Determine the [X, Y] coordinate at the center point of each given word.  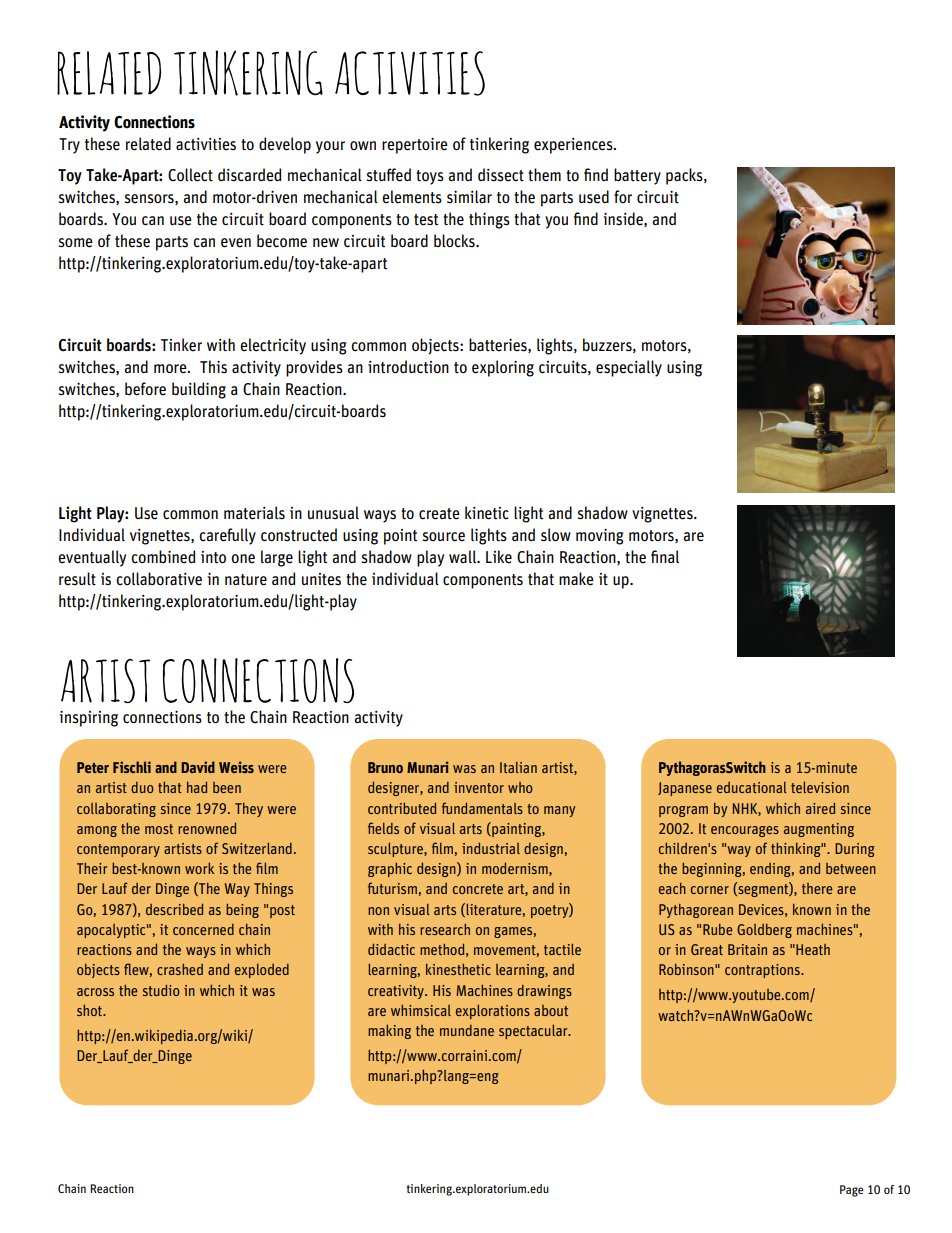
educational [752, 787]
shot [90, 1010]
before [145, 389]
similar [469, 197]
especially [629, 368]
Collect [190, 175]
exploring [503, 368]
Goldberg [764, 931]
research [445, 929]
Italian [518, 767]
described [174, 909]
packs [685, 176]
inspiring [88, 719]
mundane [467, 1030]
